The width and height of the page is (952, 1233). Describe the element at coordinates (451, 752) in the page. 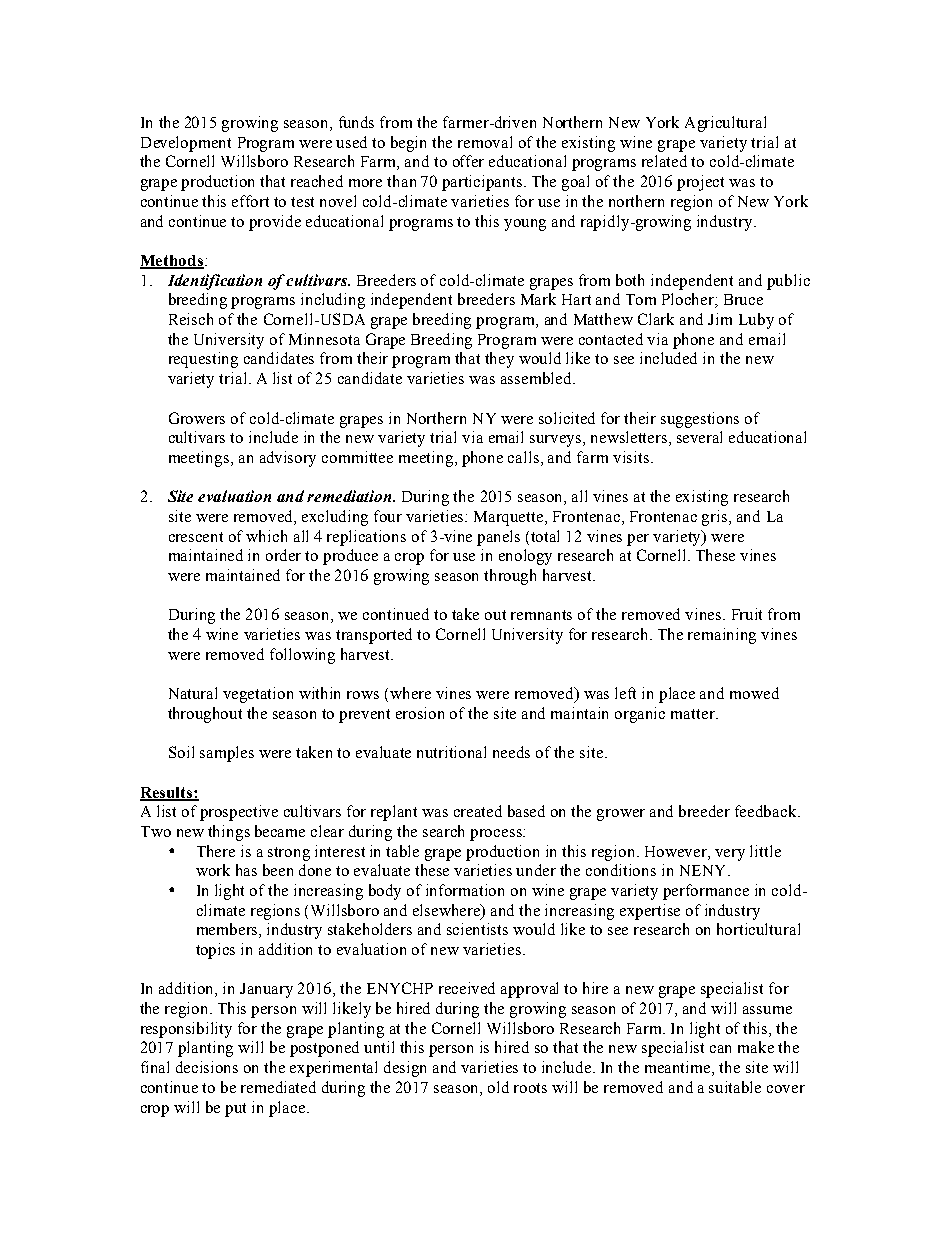

I see `nutritional` at that location.
